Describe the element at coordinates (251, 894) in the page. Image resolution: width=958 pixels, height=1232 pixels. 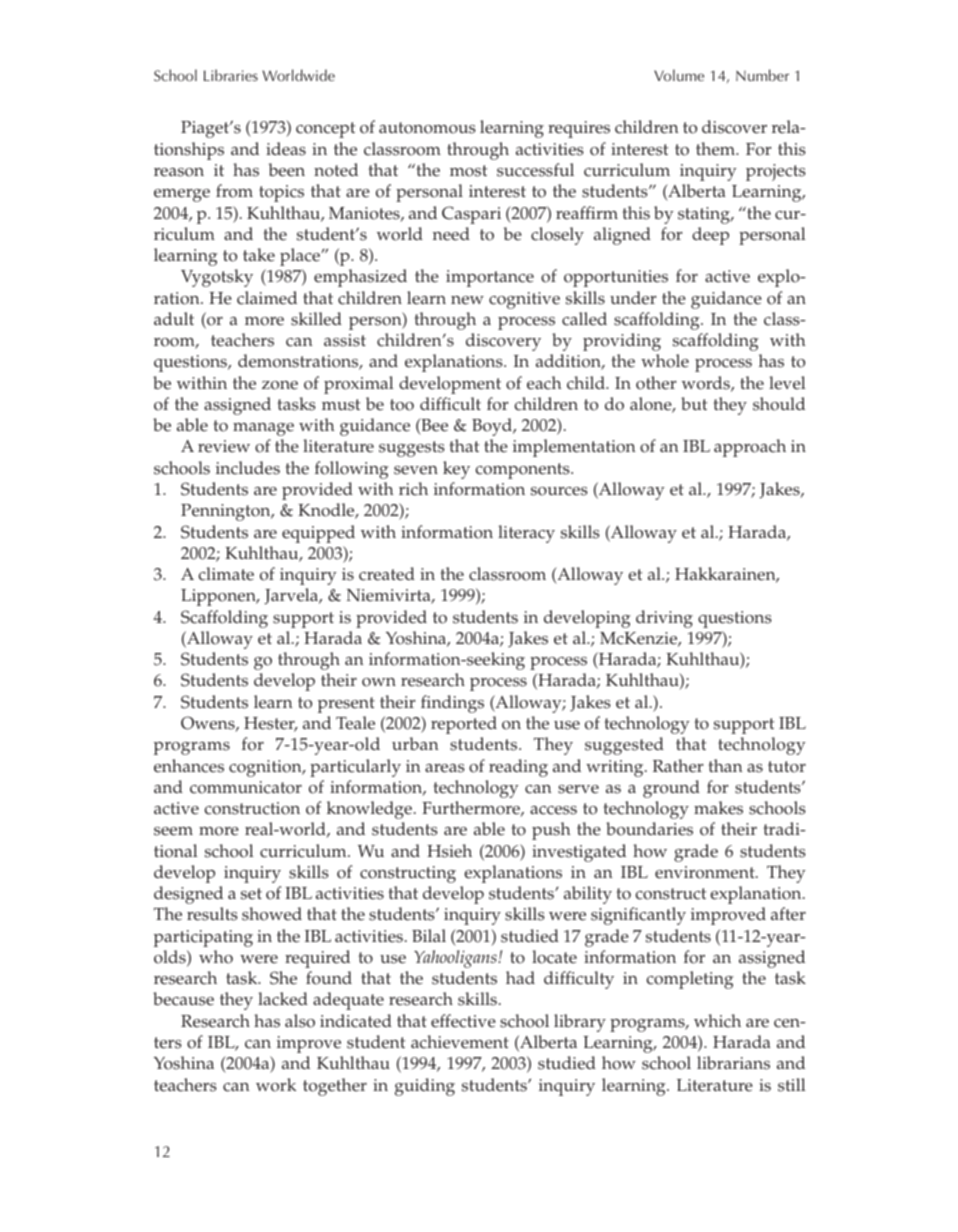
I see `set` at that location.
